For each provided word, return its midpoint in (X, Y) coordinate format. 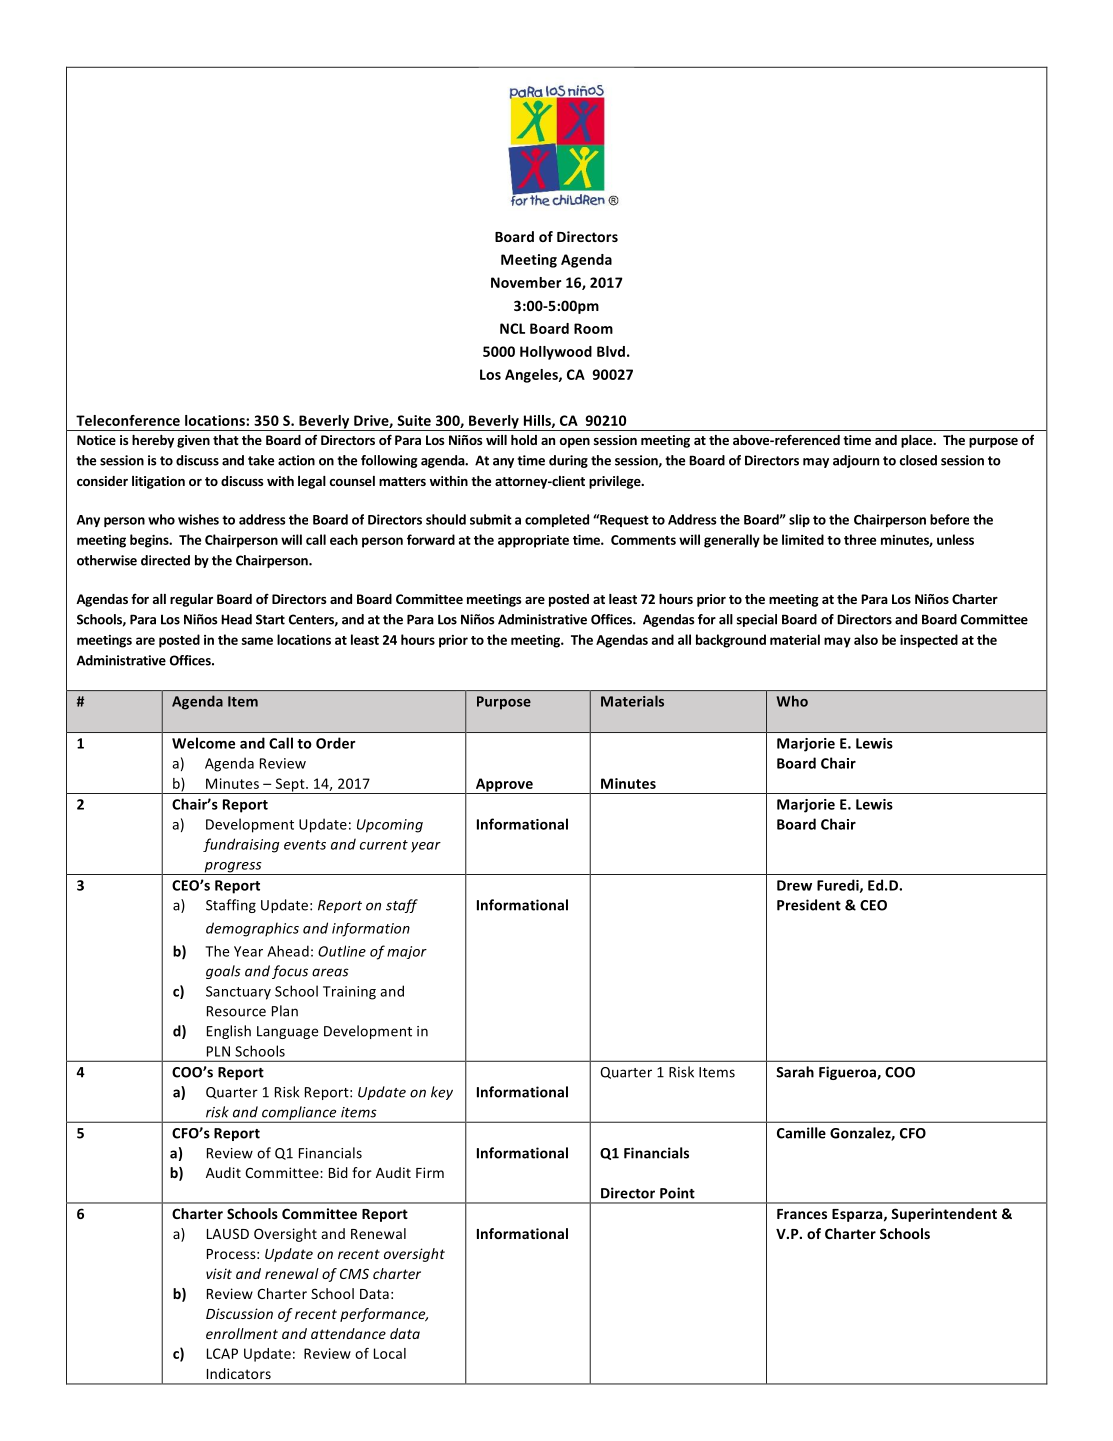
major (407, 952)
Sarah (795, 1072)
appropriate (533, 541)
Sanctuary (238, 993)
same (257, 641)
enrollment (242, 1333)
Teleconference (128, 420)
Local (390, 1353)
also (866, 639)
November (526, 282)
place (918, 441)
